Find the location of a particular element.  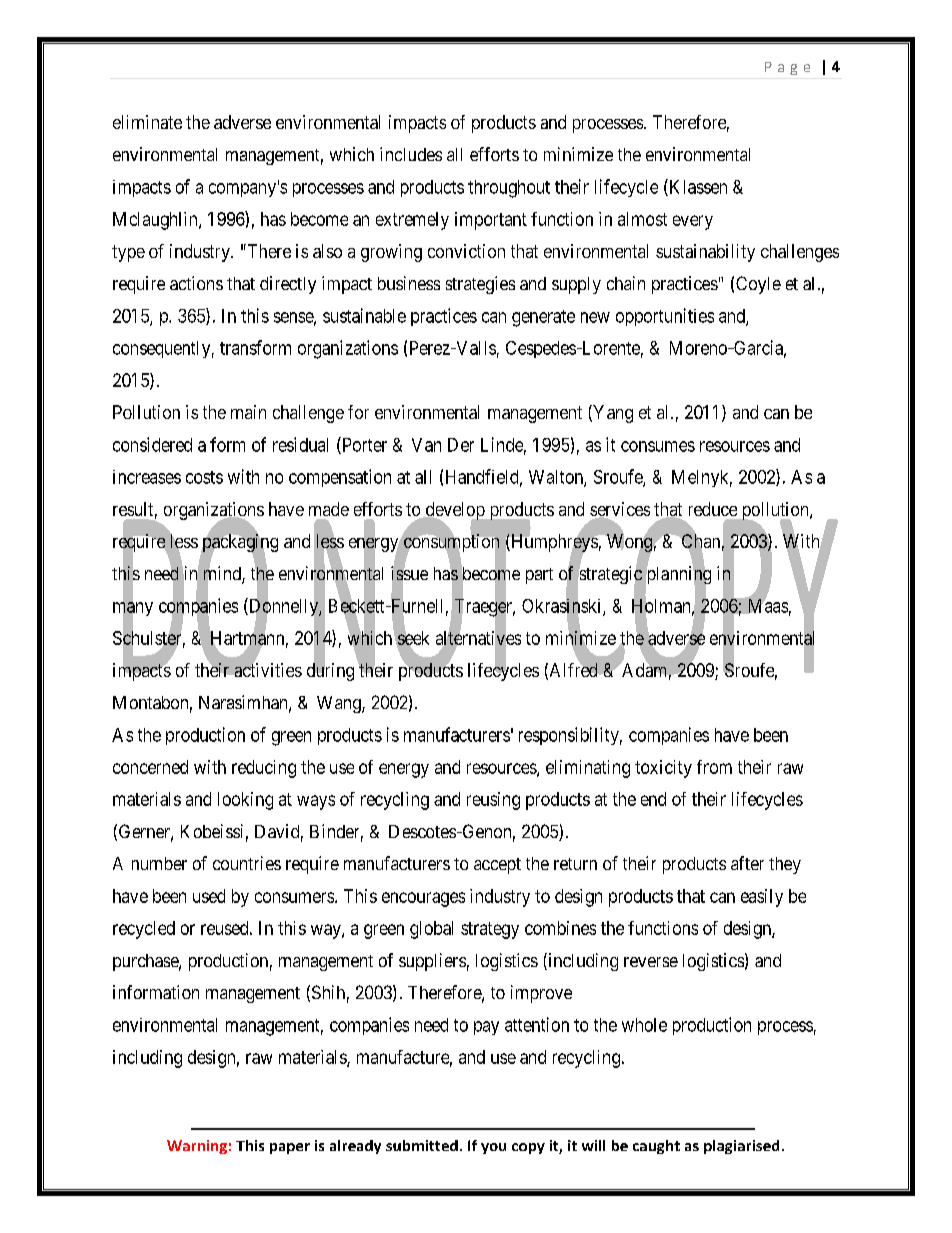

Van is located at coordinates (426, 445).
